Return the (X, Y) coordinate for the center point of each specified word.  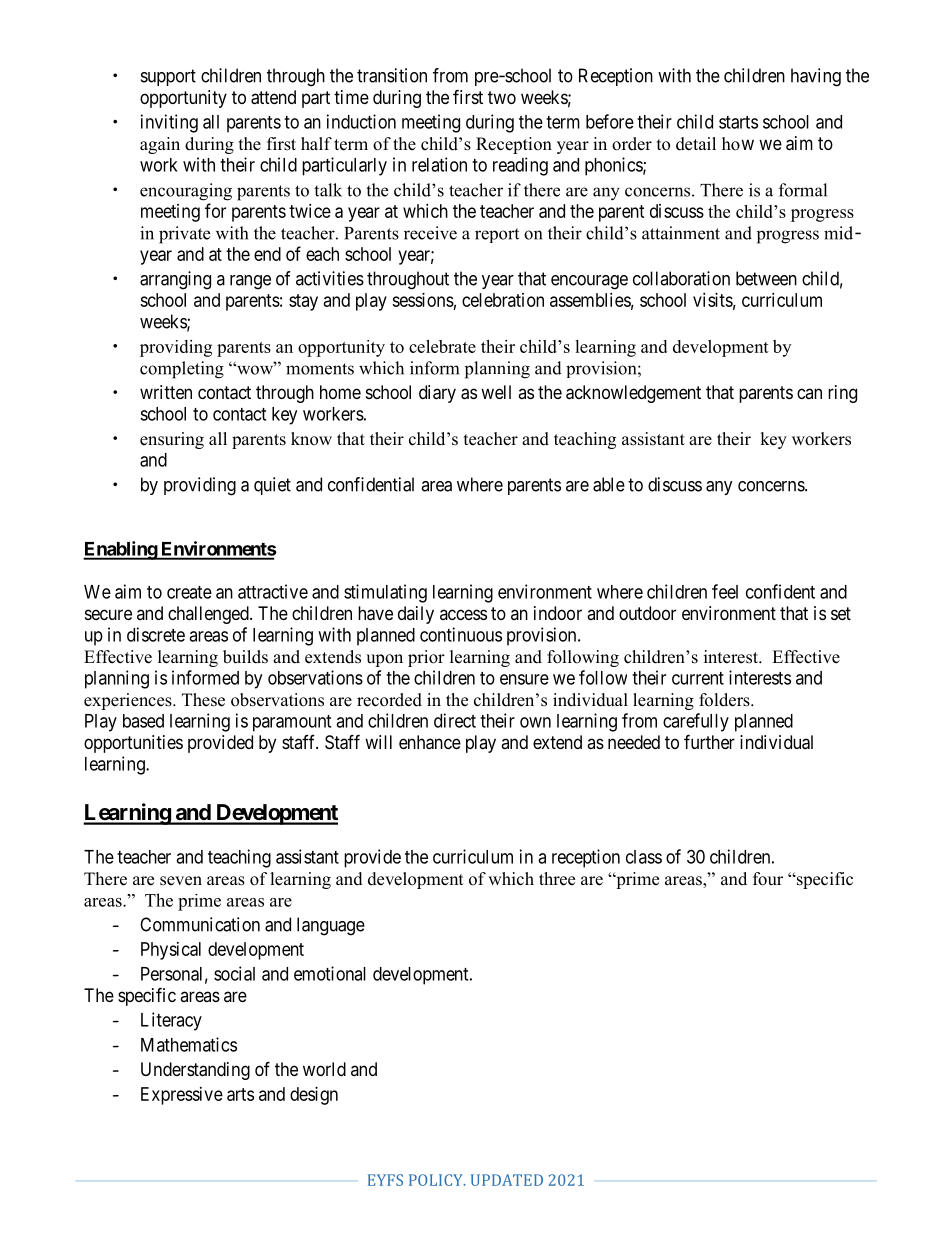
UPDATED (507, 1180)
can (809, 393)
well (496, 392)
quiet (272, 486)
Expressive (182, 1096)
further (709, 741)
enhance (430, 742)
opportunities (133, 744)
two (502, 97)
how (738, 144)
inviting (169, 123)
